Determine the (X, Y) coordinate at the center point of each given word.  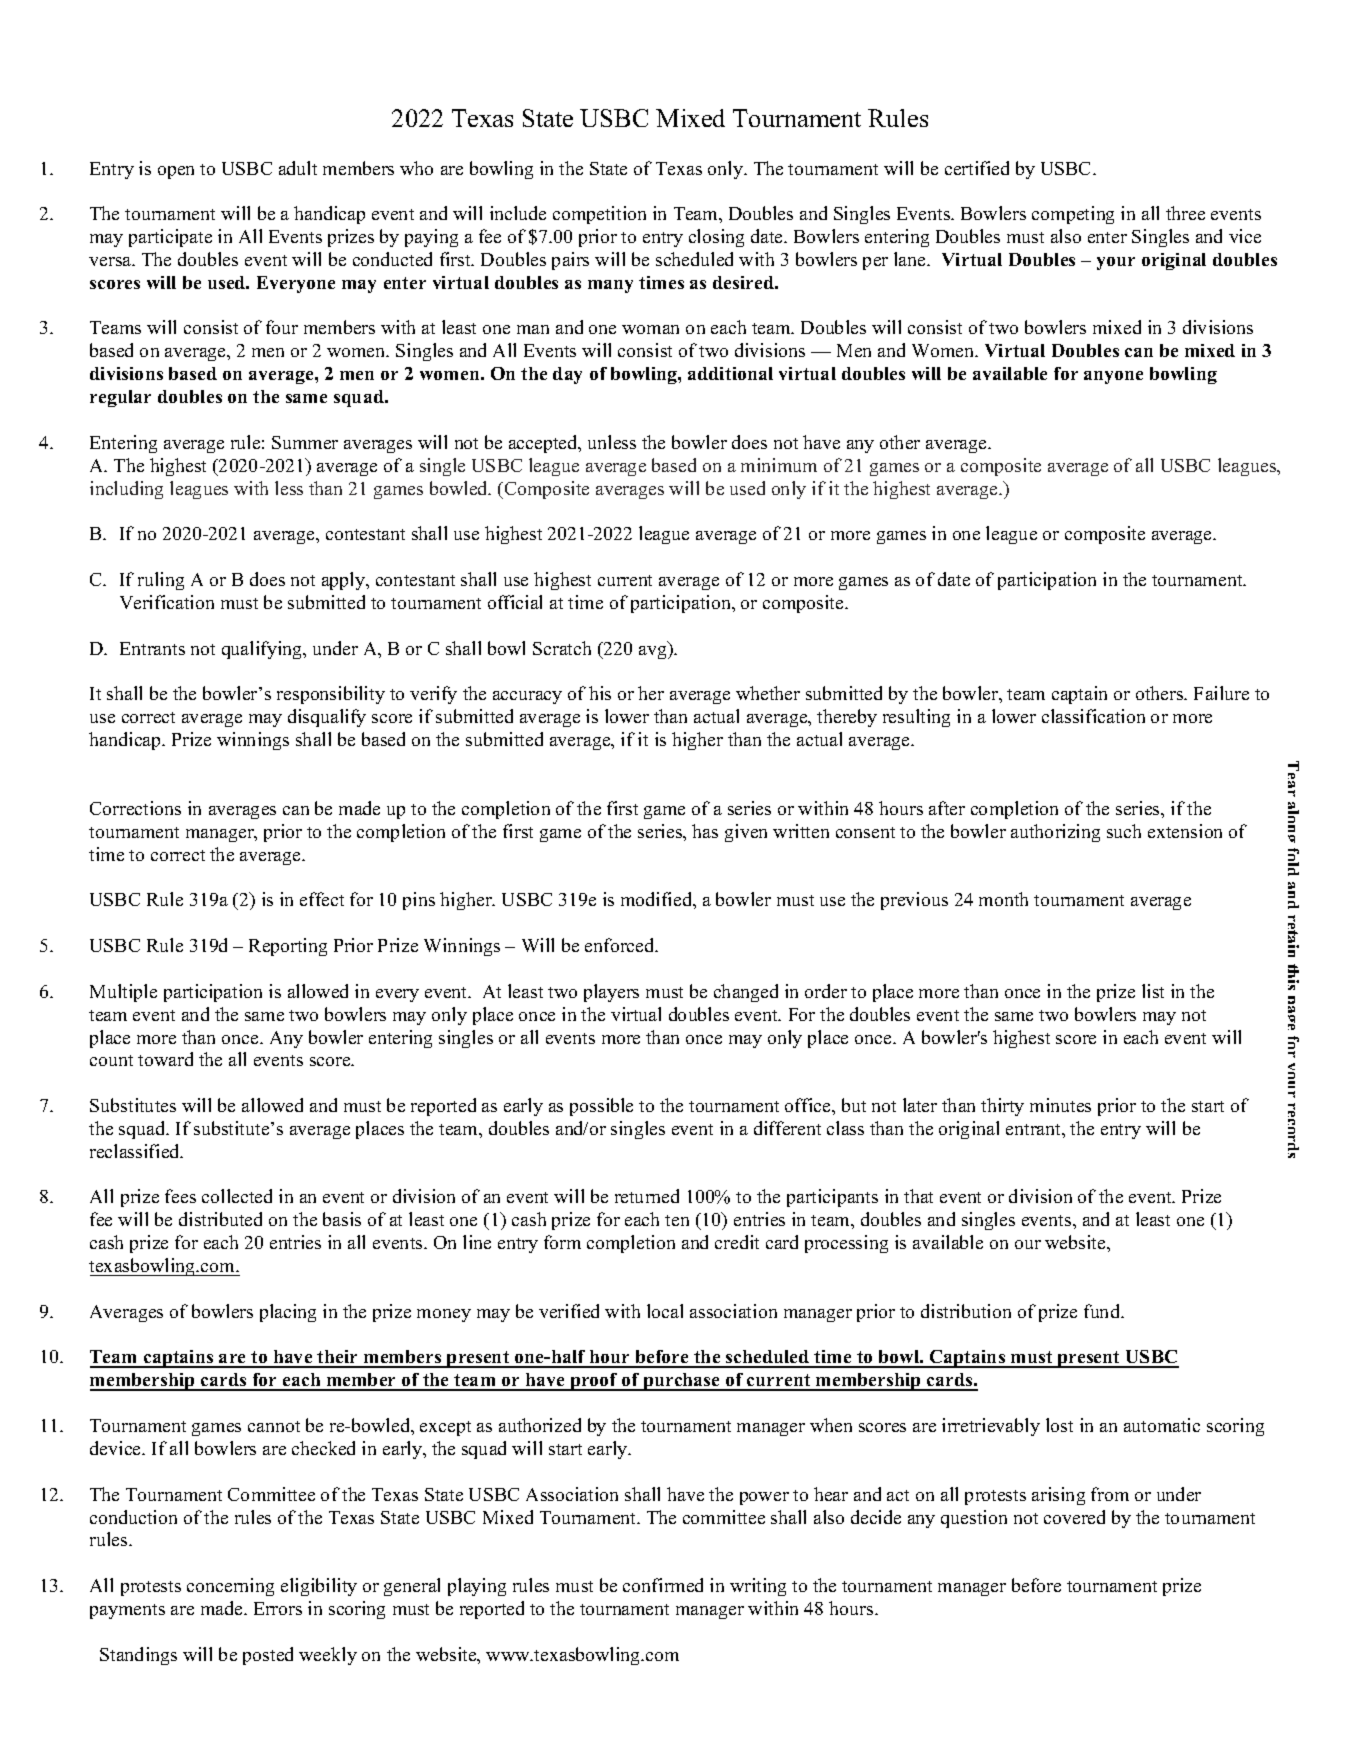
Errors (278, 1608)
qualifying (263, 650)
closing (716, 238)
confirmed (663, 1585)
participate (170, 238)
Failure (1221, 693)
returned (647, 1196)
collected (237, 1196)
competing (1073, 215)
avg (654, 652)
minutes (1060, 1105)
